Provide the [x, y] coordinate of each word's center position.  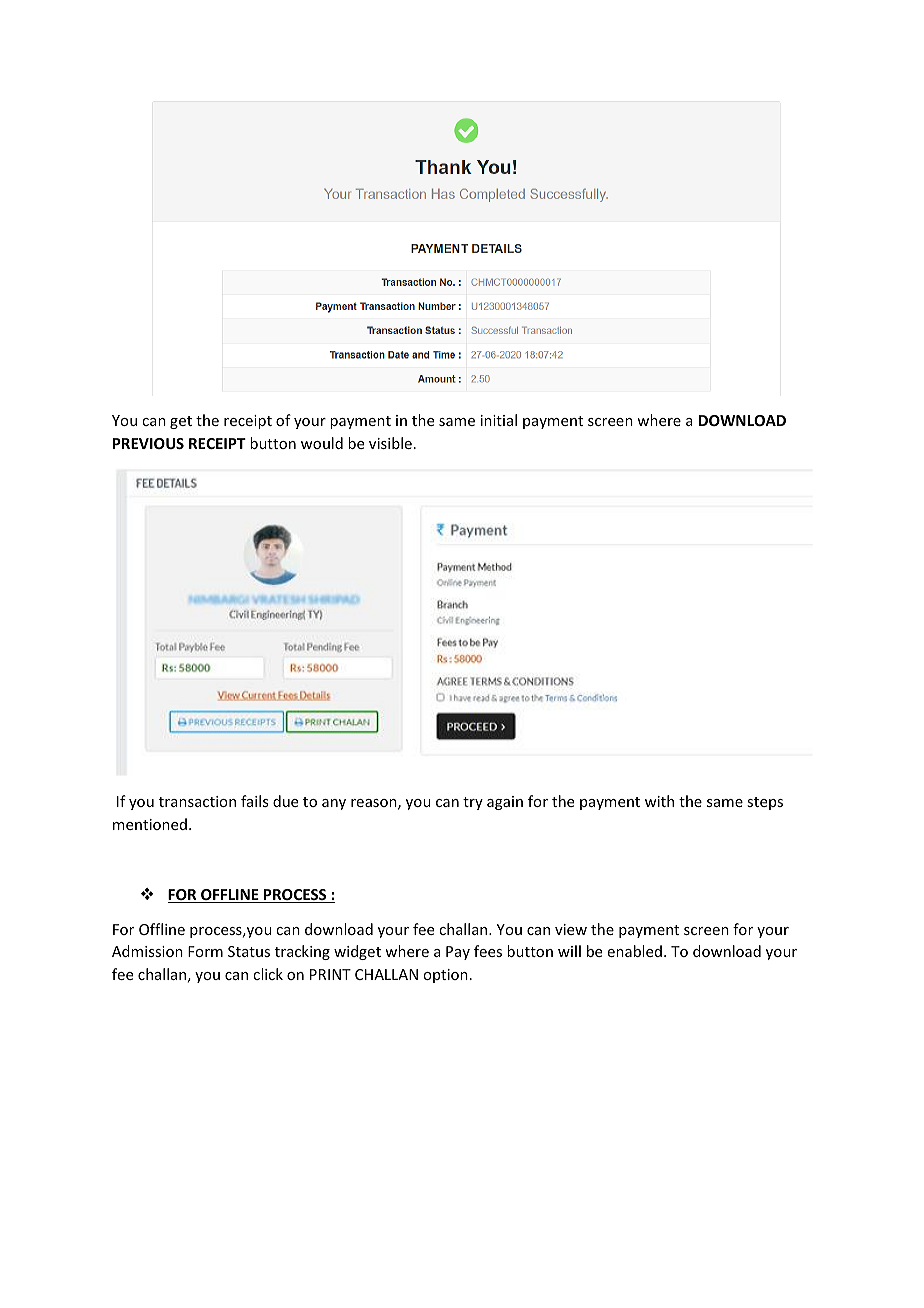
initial [499, 420]
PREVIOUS [148, 443]
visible [390, 443]
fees [488, 951]
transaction [197, 801]
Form [205, 951]
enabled [635, 951]
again [505, 803]
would [322, 443]
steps [765, 803]
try [473, 803]
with [659, 801]
